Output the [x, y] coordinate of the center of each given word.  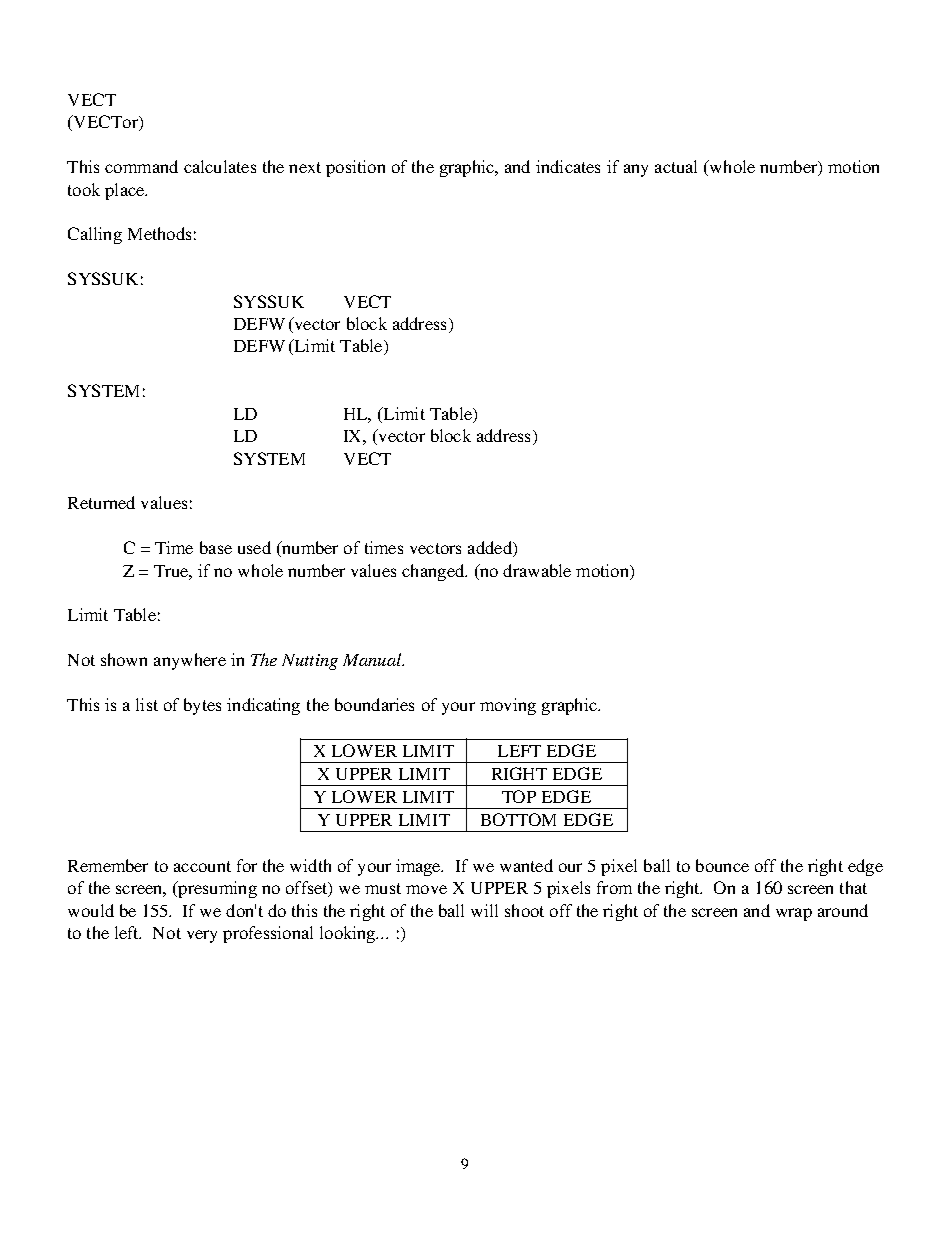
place [126, 191]
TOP [519, 796]
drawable [537, 570]
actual [676, 166]
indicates [568, 166]
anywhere [190, 661]
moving [508, 706]
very [202, 936]
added [491, 549]
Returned [101, 502]
